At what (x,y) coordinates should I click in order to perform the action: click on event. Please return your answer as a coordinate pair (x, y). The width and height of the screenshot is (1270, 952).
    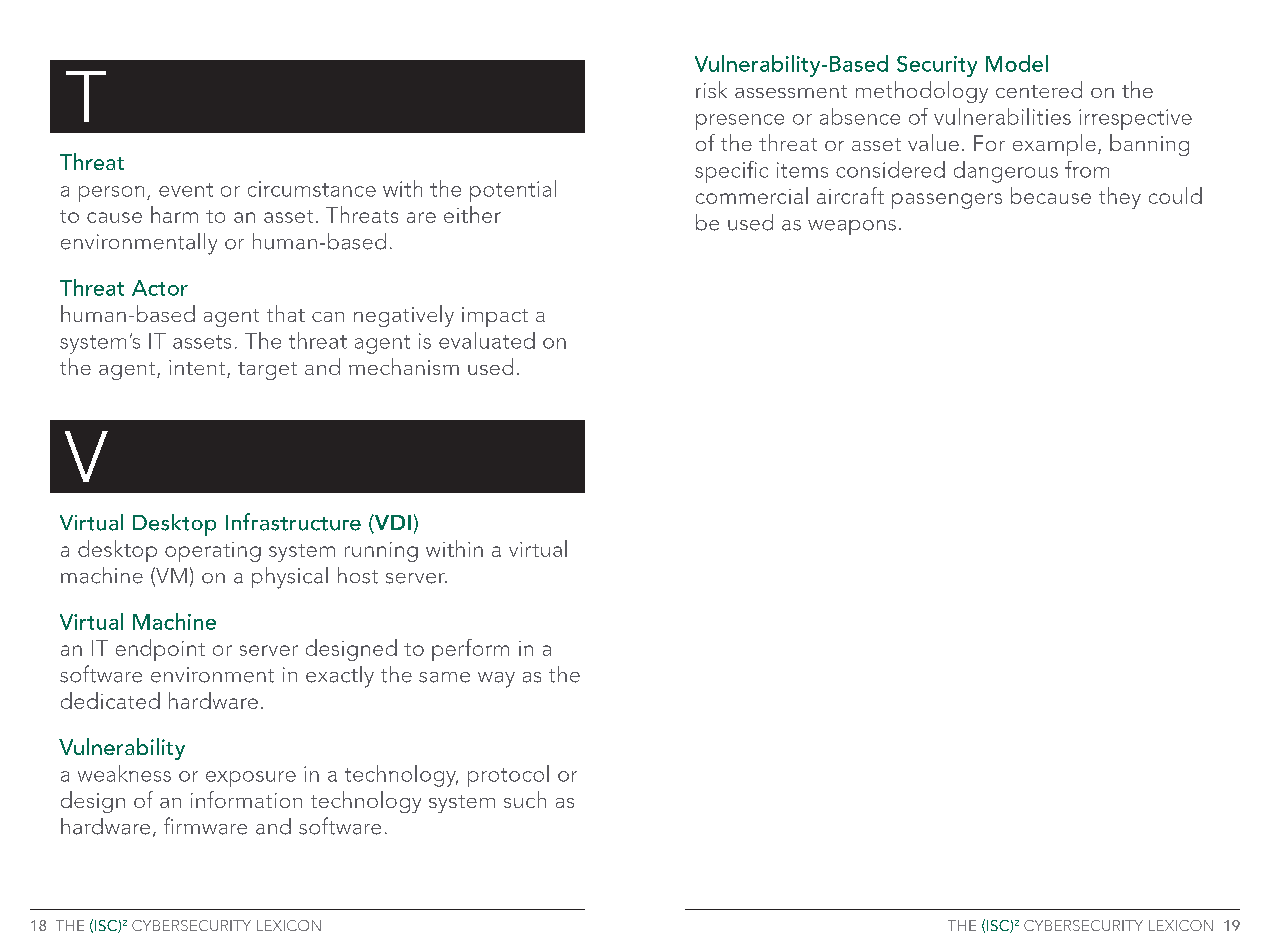
    Looking at the image, I should click on (186, 190).
